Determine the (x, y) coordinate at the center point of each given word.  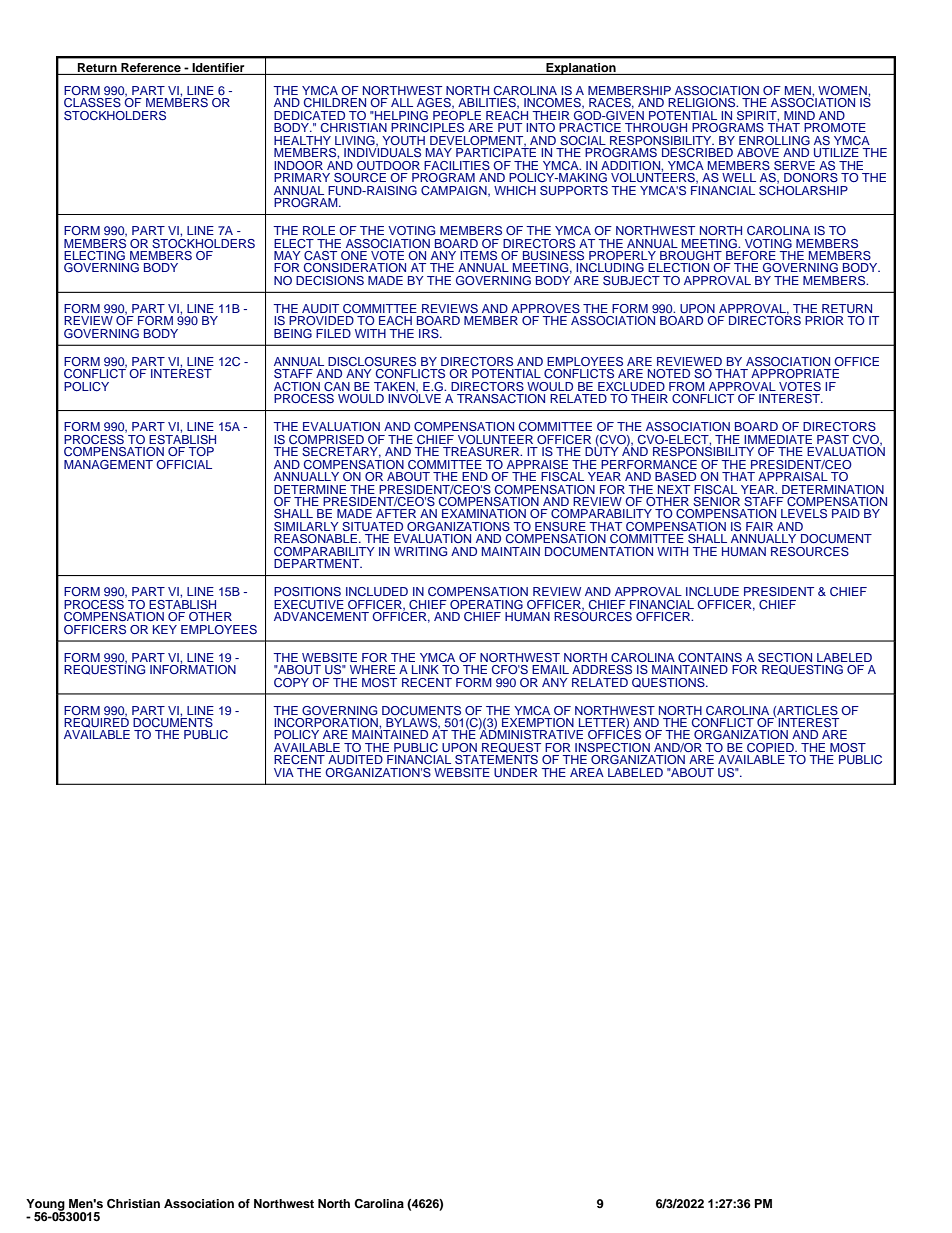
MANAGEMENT (108, 464)
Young (45, 1206)
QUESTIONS (669, 683)
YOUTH (403, 140)
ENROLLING (774, 140)
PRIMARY (302, 177)
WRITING (420, 551)
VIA (284, 772)
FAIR (759, 526)
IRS (430, 333)
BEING (293, 333)
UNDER (516, 772)
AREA (587, 772)
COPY (291, 682)
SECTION (785, 657)
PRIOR (824, 320)
